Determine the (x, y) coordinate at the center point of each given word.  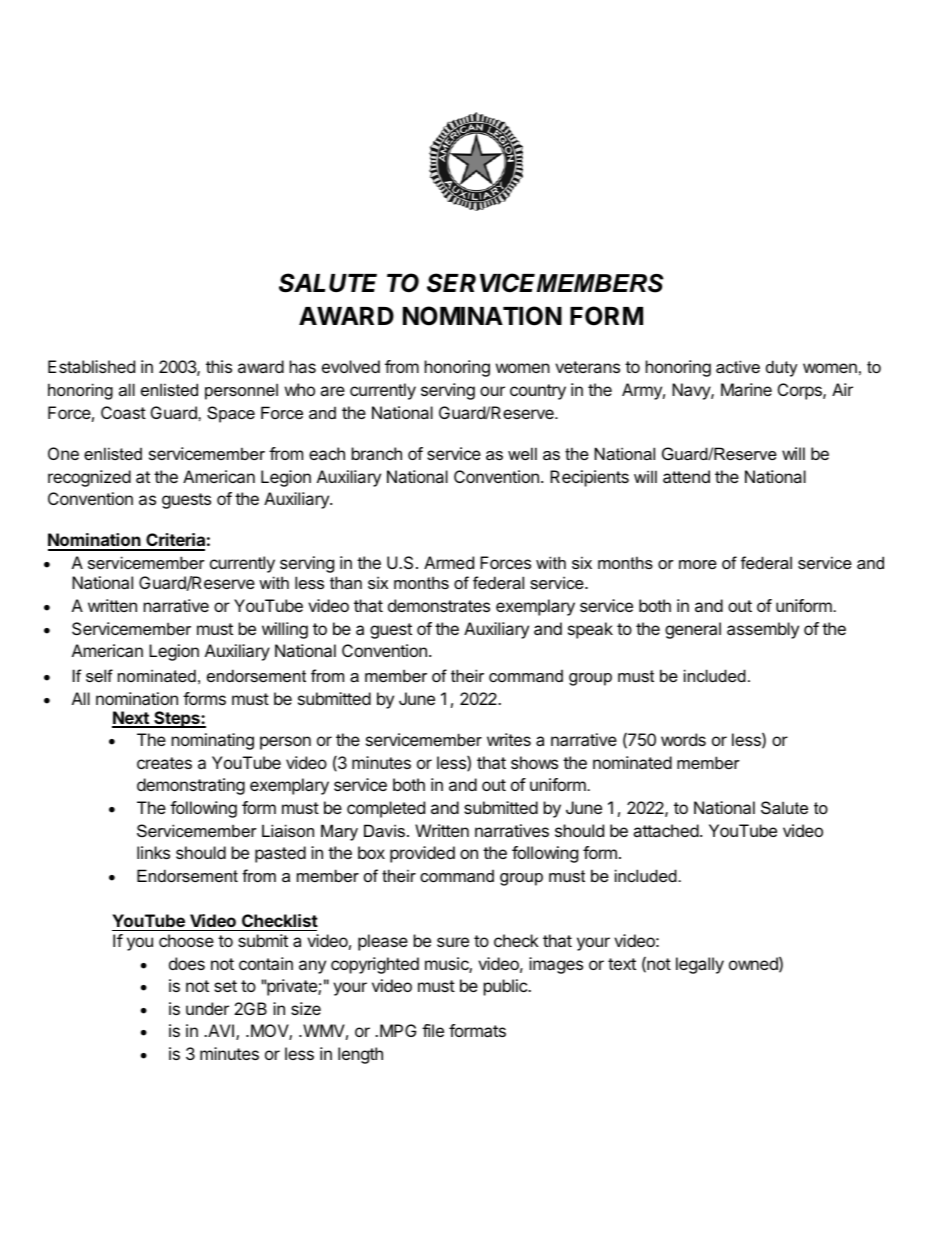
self (99, 675)
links (153, 852)
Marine (746, 389)
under (207, 1008)
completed (386, 809)
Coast (123, 412)
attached (666, 830)
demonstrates (439, 605)
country (538, 392)
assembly (763, 630)
